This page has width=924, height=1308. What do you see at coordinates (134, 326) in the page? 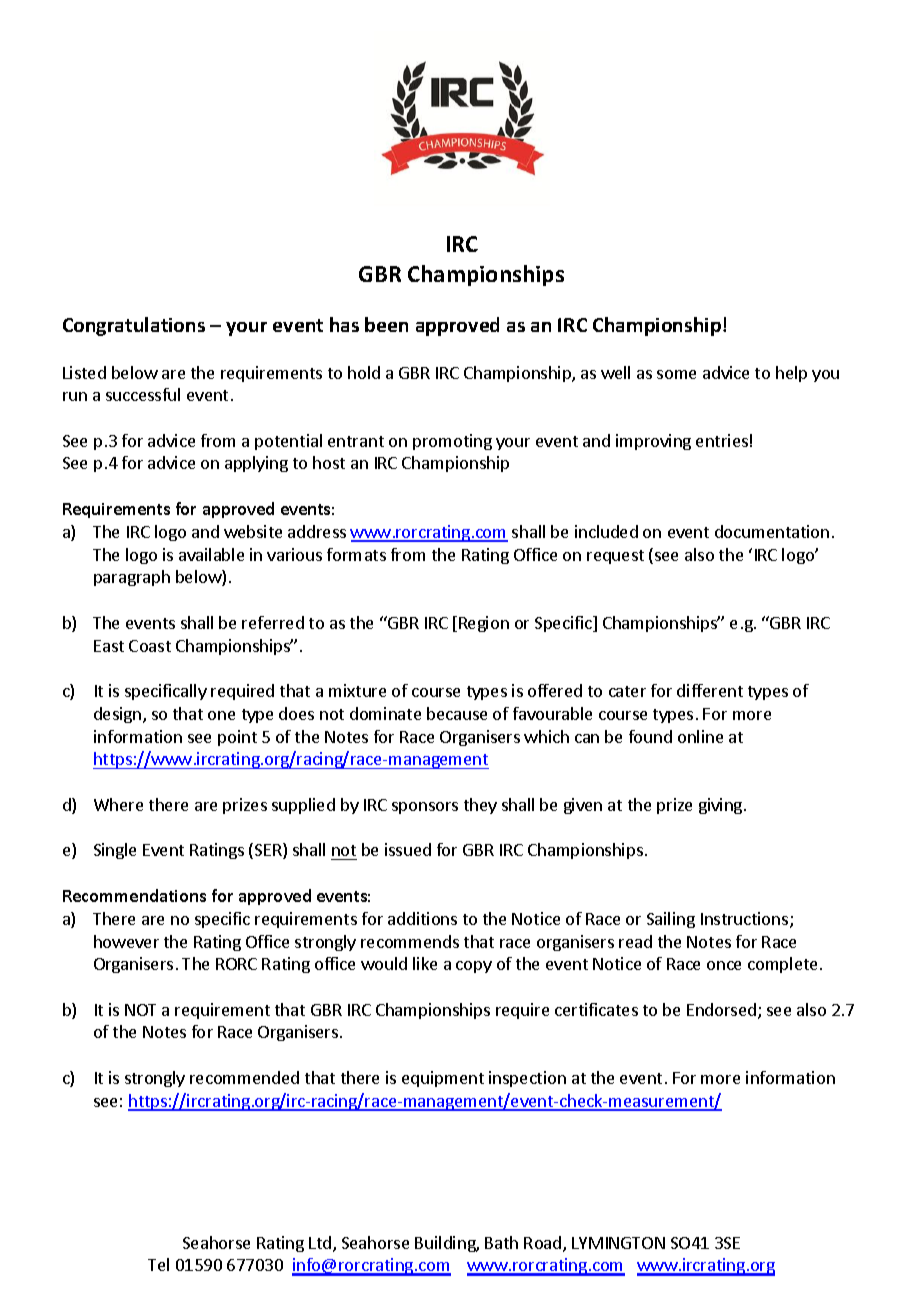
I see `Congratulations` at bounding box center [134, 326].
